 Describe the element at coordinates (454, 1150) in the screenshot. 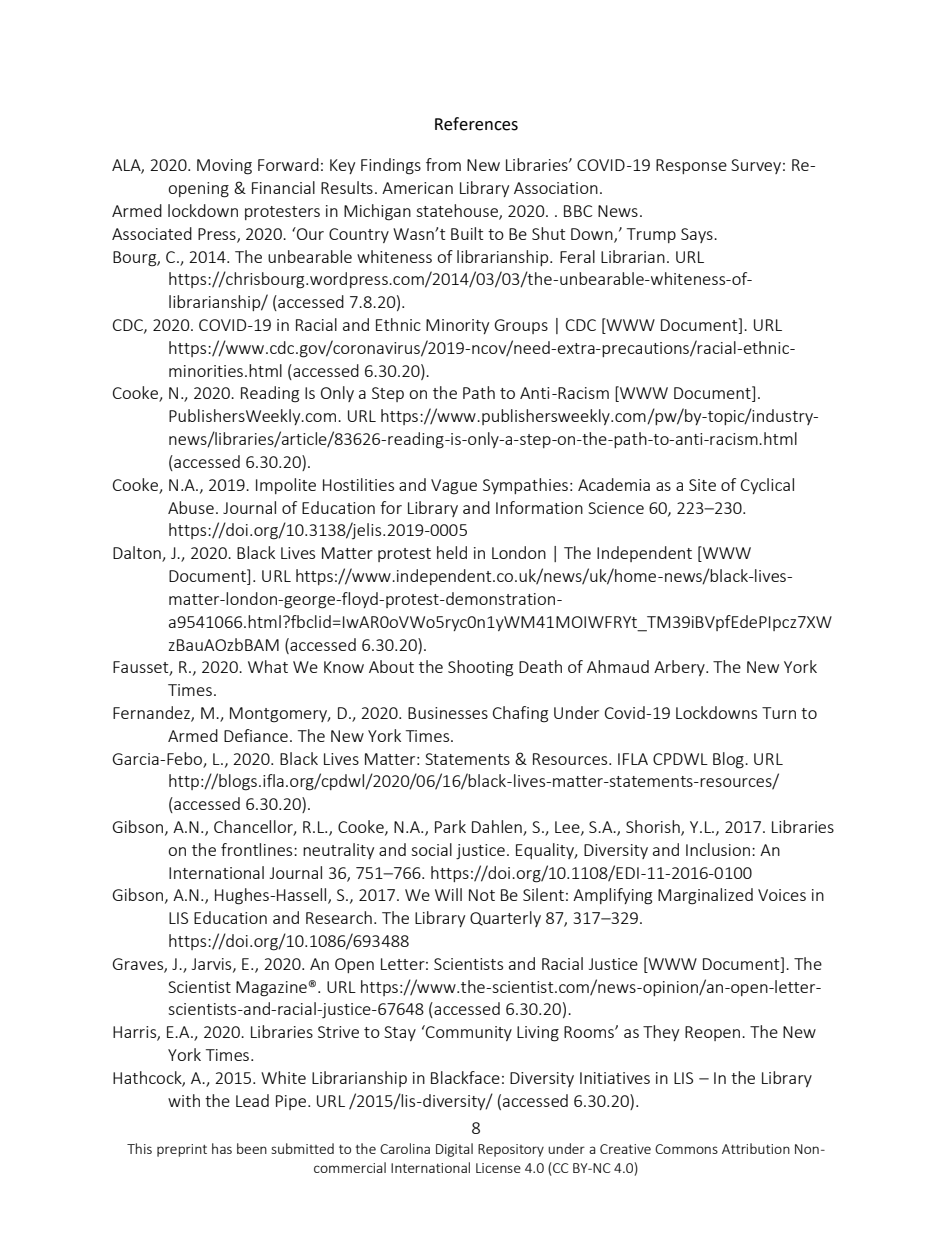

I see `Digital` at that location.
